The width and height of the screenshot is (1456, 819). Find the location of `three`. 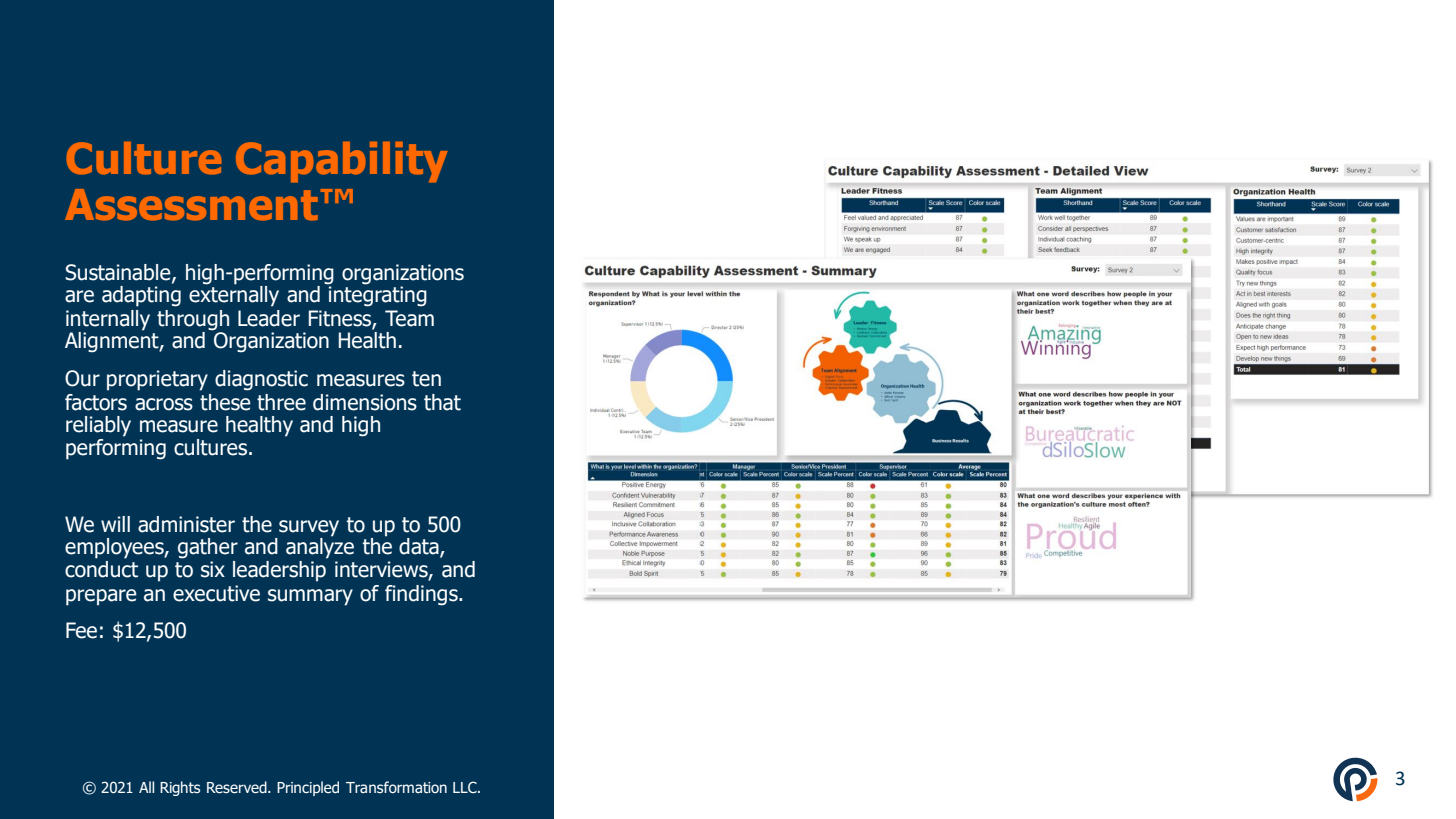

three is located at coordinates (281, 402).
